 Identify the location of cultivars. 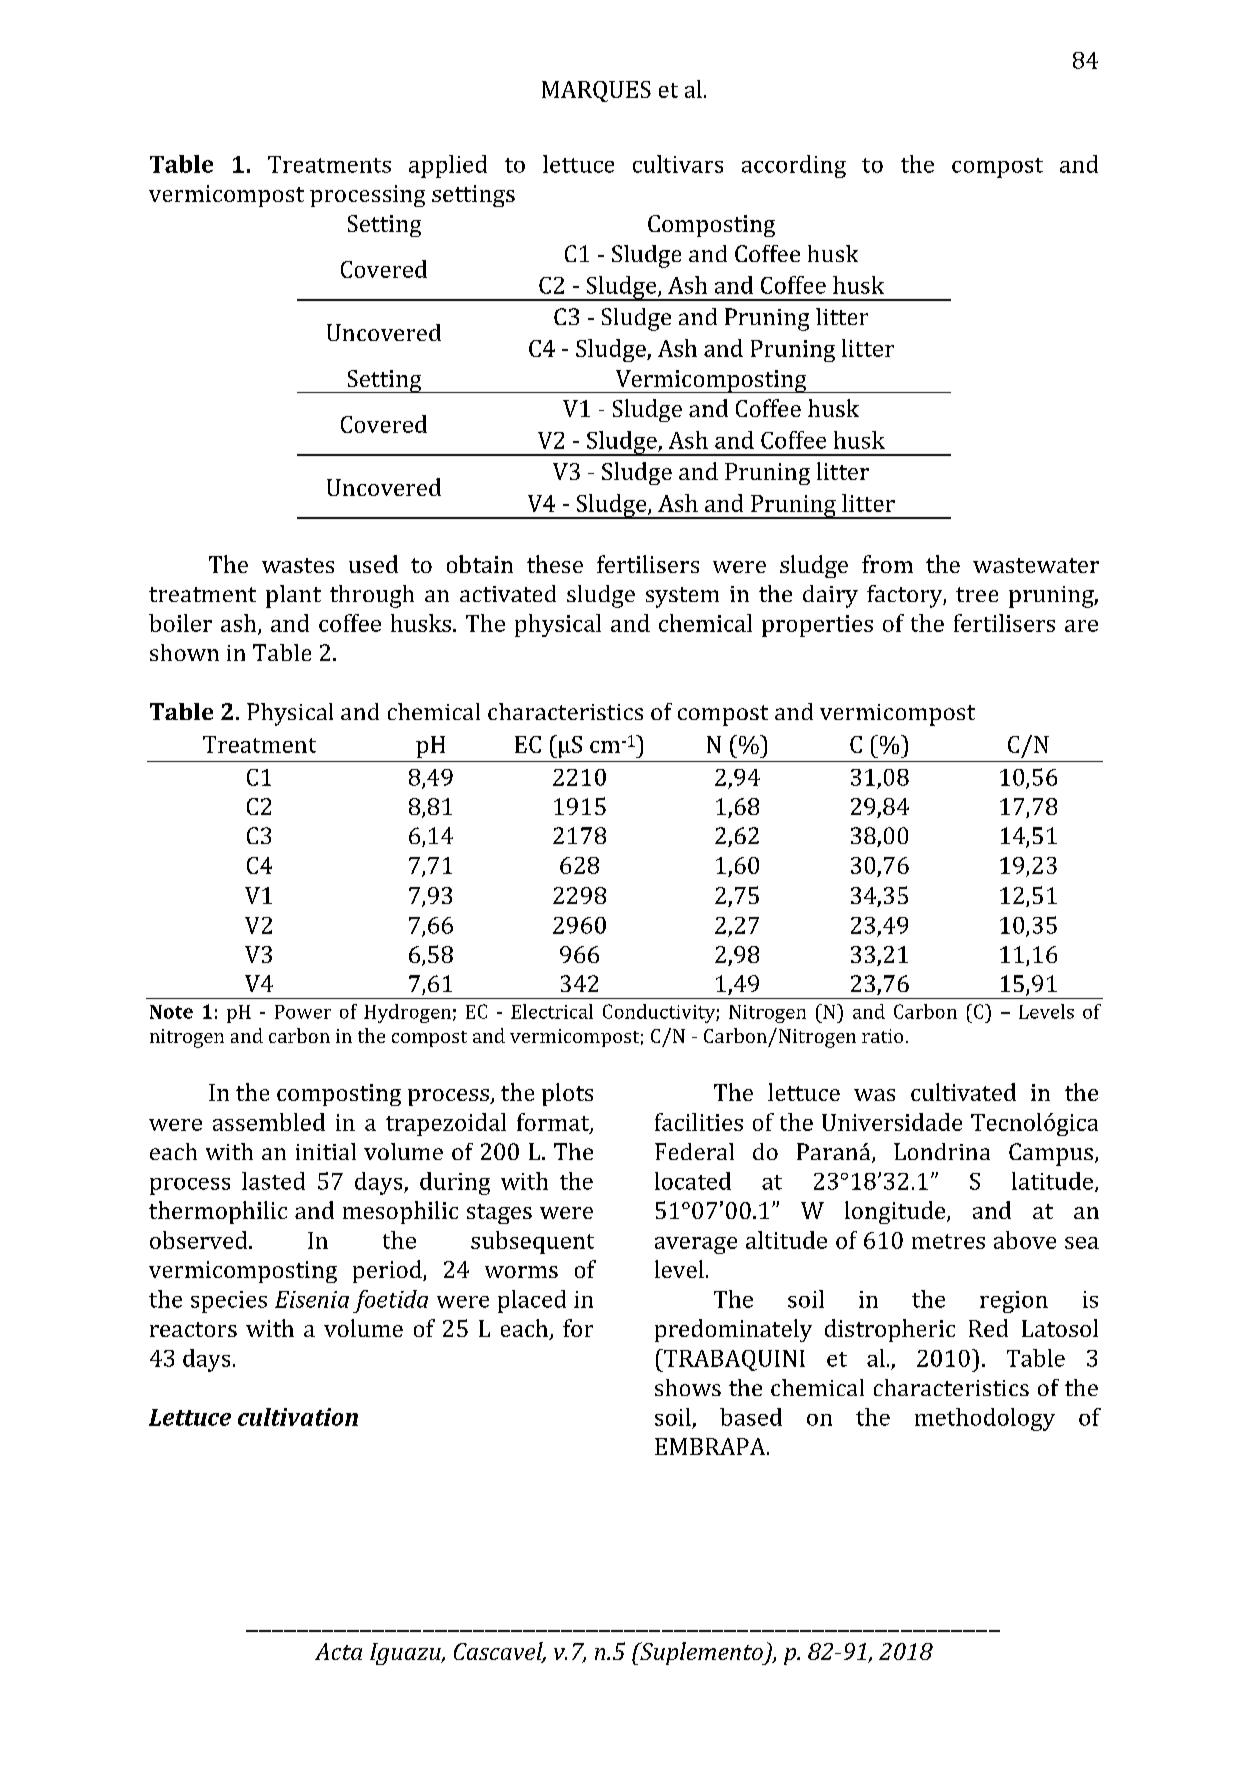
(678, 164).
